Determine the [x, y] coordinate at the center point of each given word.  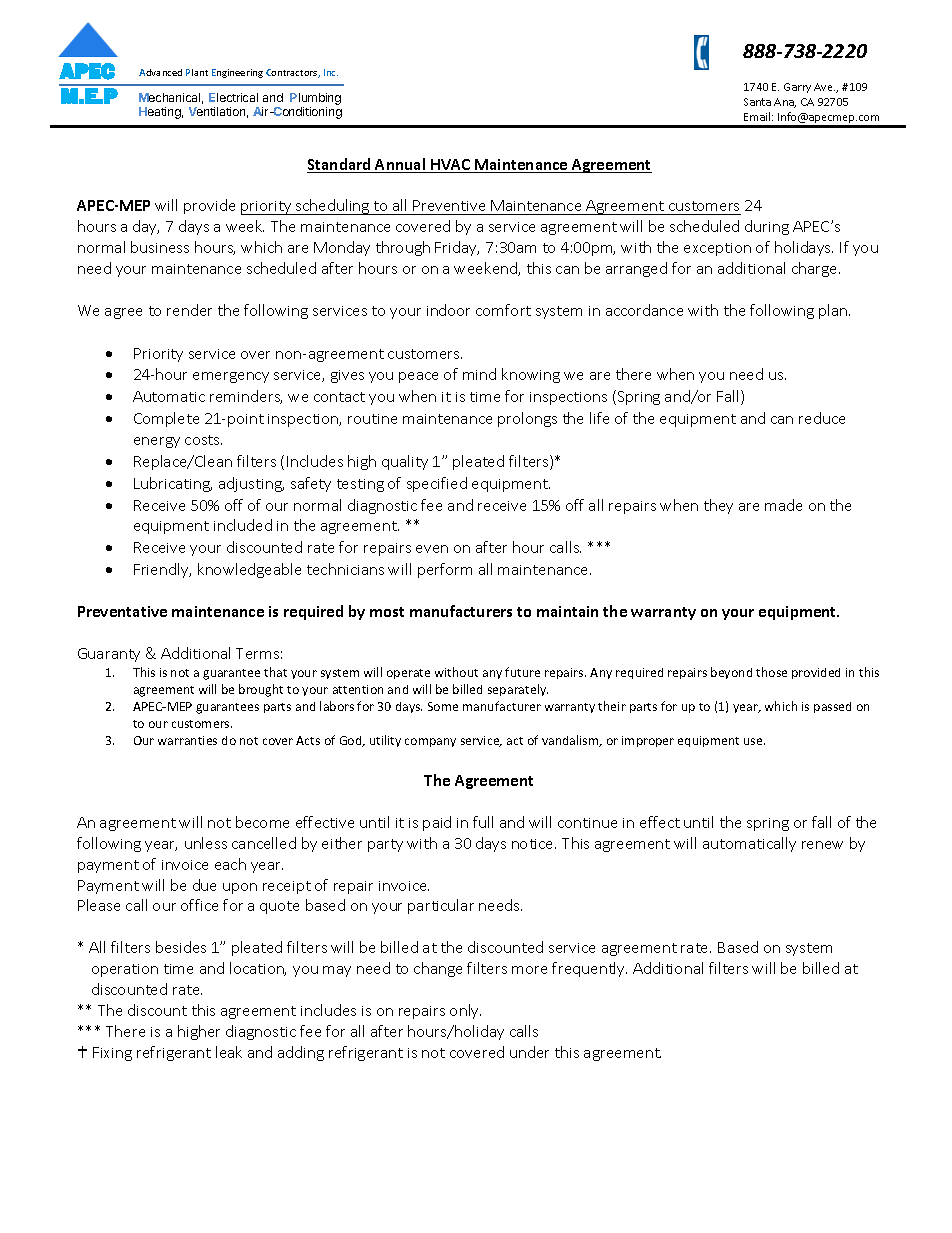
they [718, 506]
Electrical [233, 97]
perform [445, 570]
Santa [757, 102]
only [465, 1011]
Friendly [162, 570]
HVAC [451, 166]
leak [229, 1052]
